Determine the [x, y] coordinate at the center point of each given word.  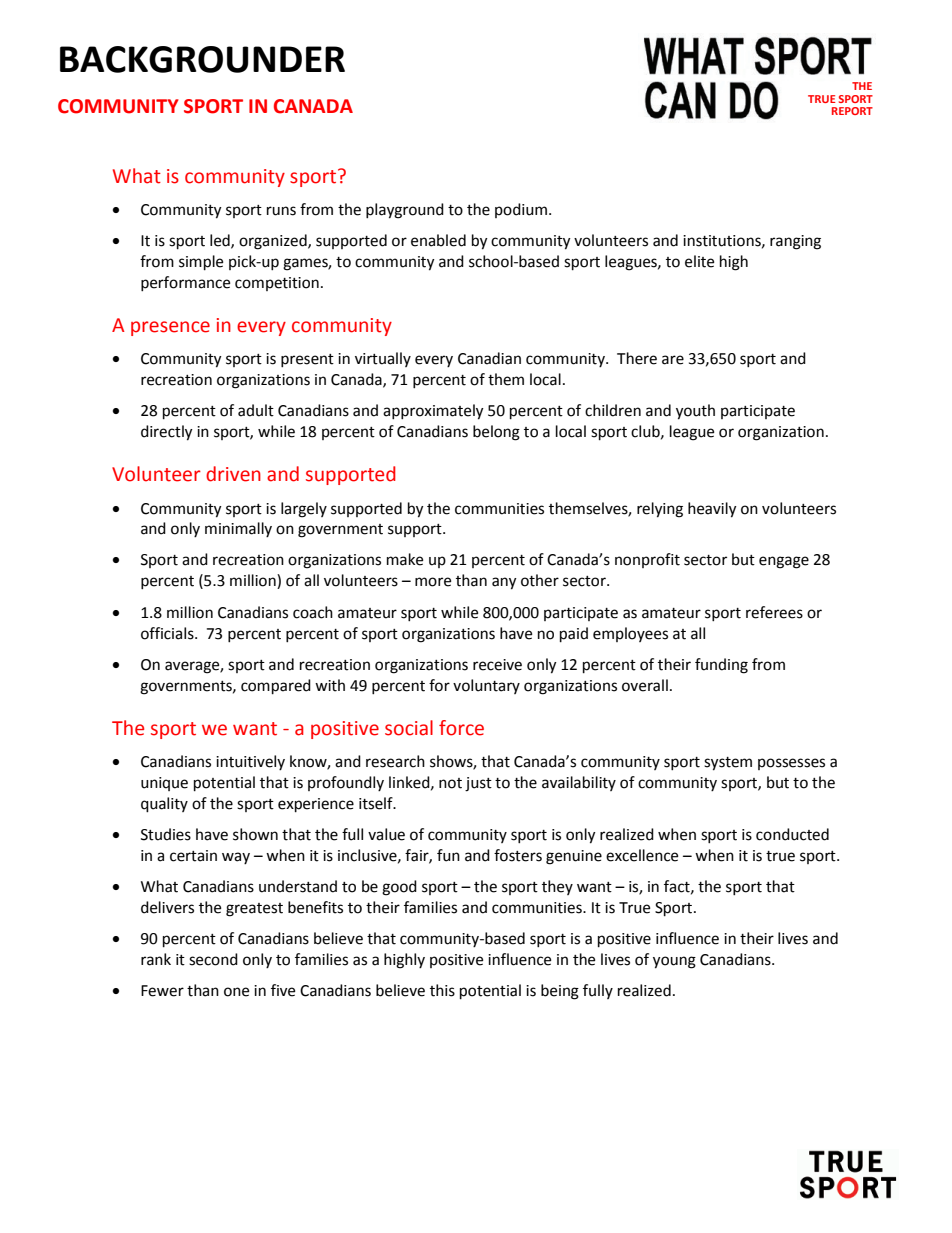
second [213, 959]
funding [721, 666]
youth [695, 412]
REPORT [852, 111]
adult [256, 410]
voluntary [486, 686]
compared [276, 687]
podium [521, 210]
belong [496, 433]
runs [281, 211]
